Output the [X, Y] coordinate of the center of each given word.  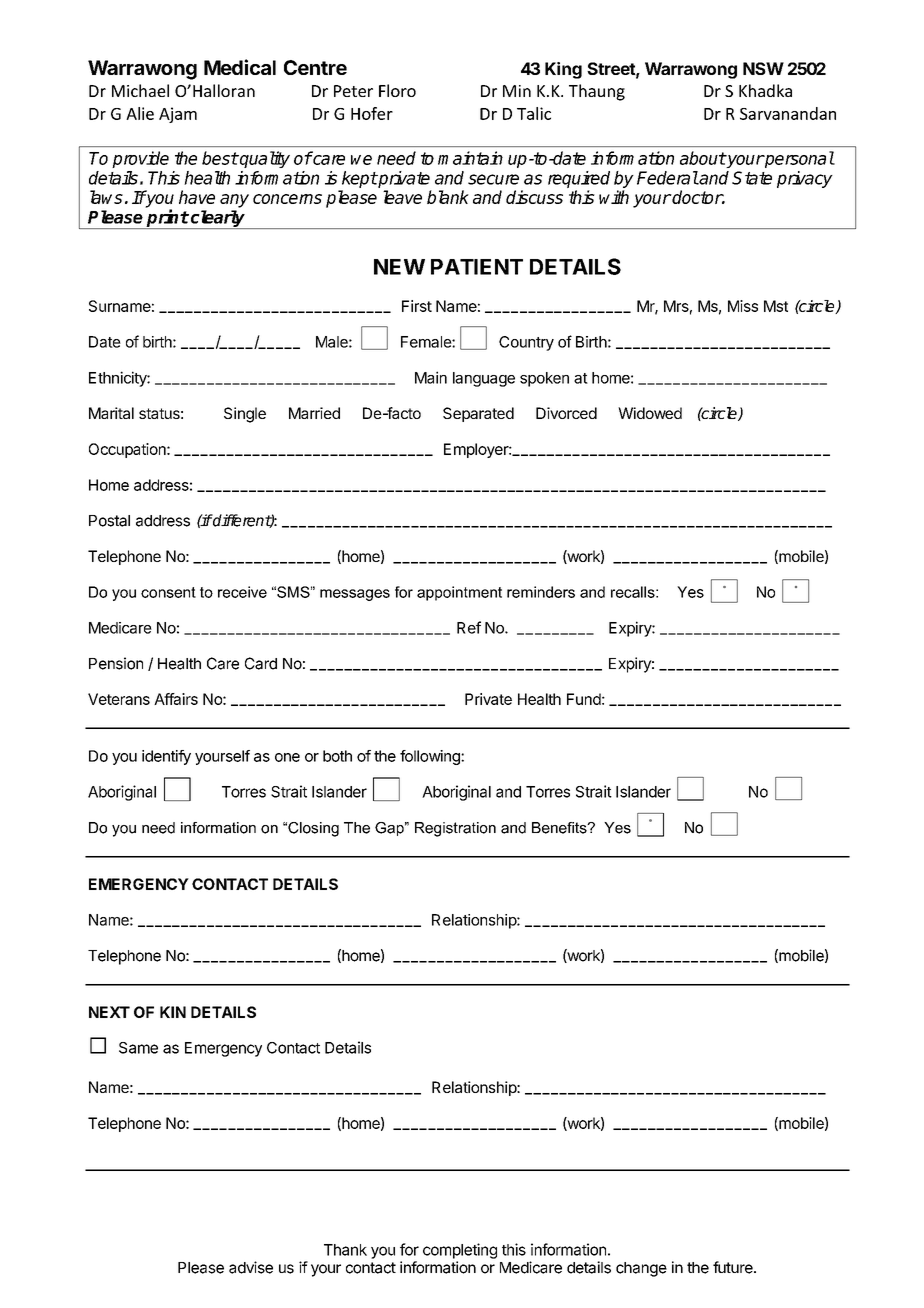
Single [245, 415]
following [431, 757]
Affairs [176, 699]
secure [493, 179]
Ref [469, 627]
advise [251, 1267]
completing [460, 1251]
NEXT [109, 1012]
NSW [763, 68]
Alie [140, 113]
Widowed [650, 413]
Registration [455, 829]
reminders [541, 592]
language [484, 379]
